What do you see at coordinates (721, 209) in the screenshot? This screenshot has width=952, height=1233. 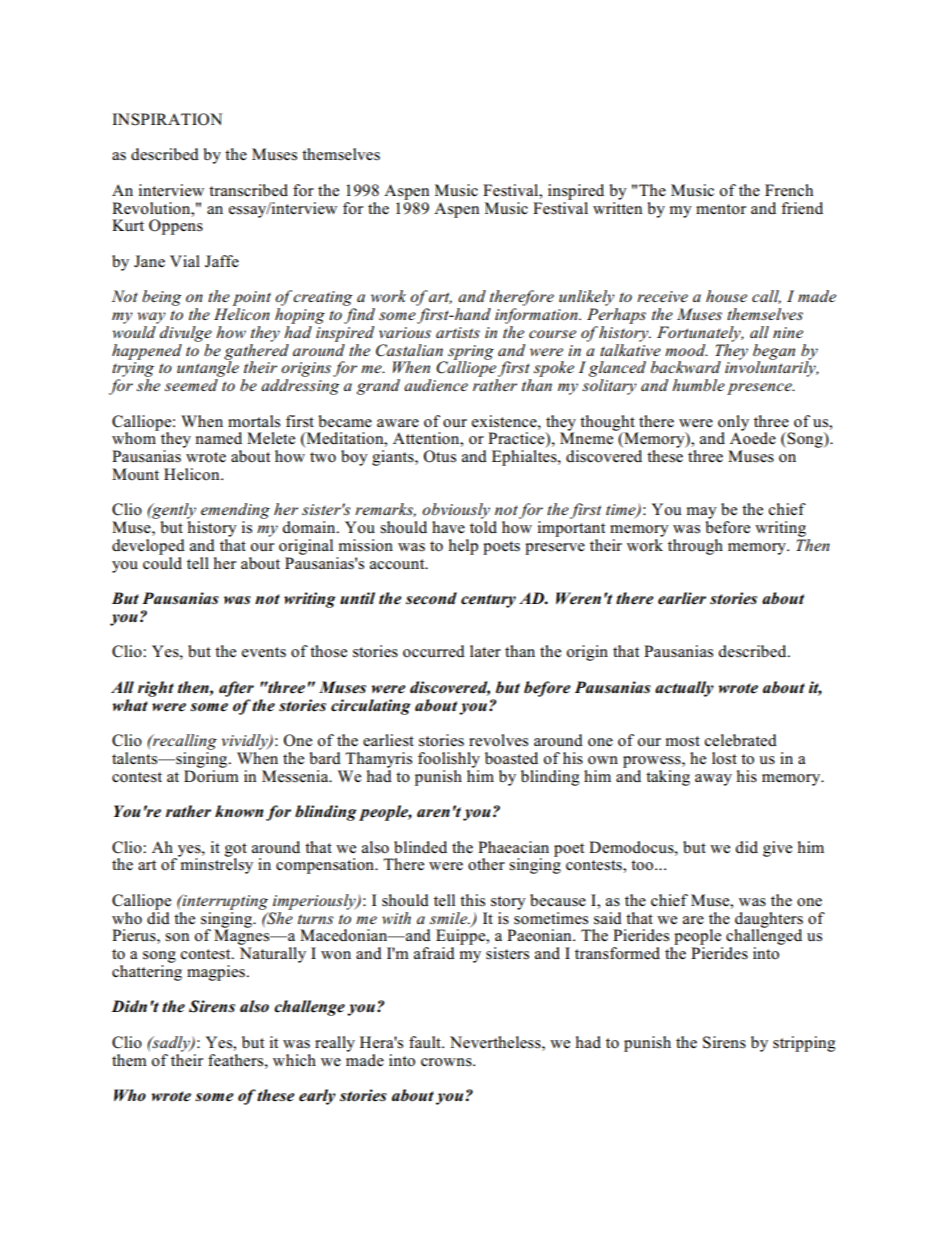 I see `mentor` at bounding box center [721, 209].
